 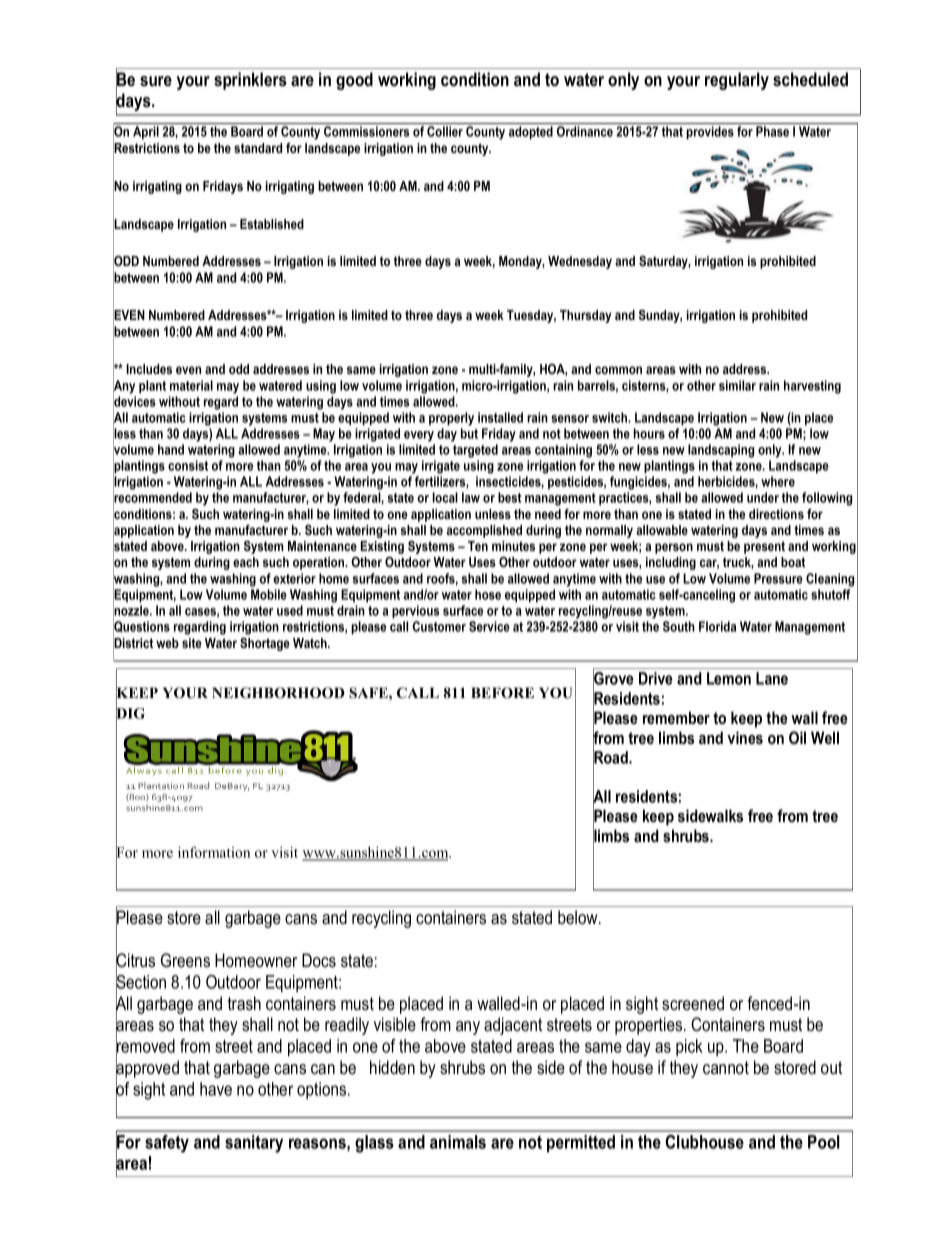 I want to click on BEFORE, so click(x=502, y=693).
